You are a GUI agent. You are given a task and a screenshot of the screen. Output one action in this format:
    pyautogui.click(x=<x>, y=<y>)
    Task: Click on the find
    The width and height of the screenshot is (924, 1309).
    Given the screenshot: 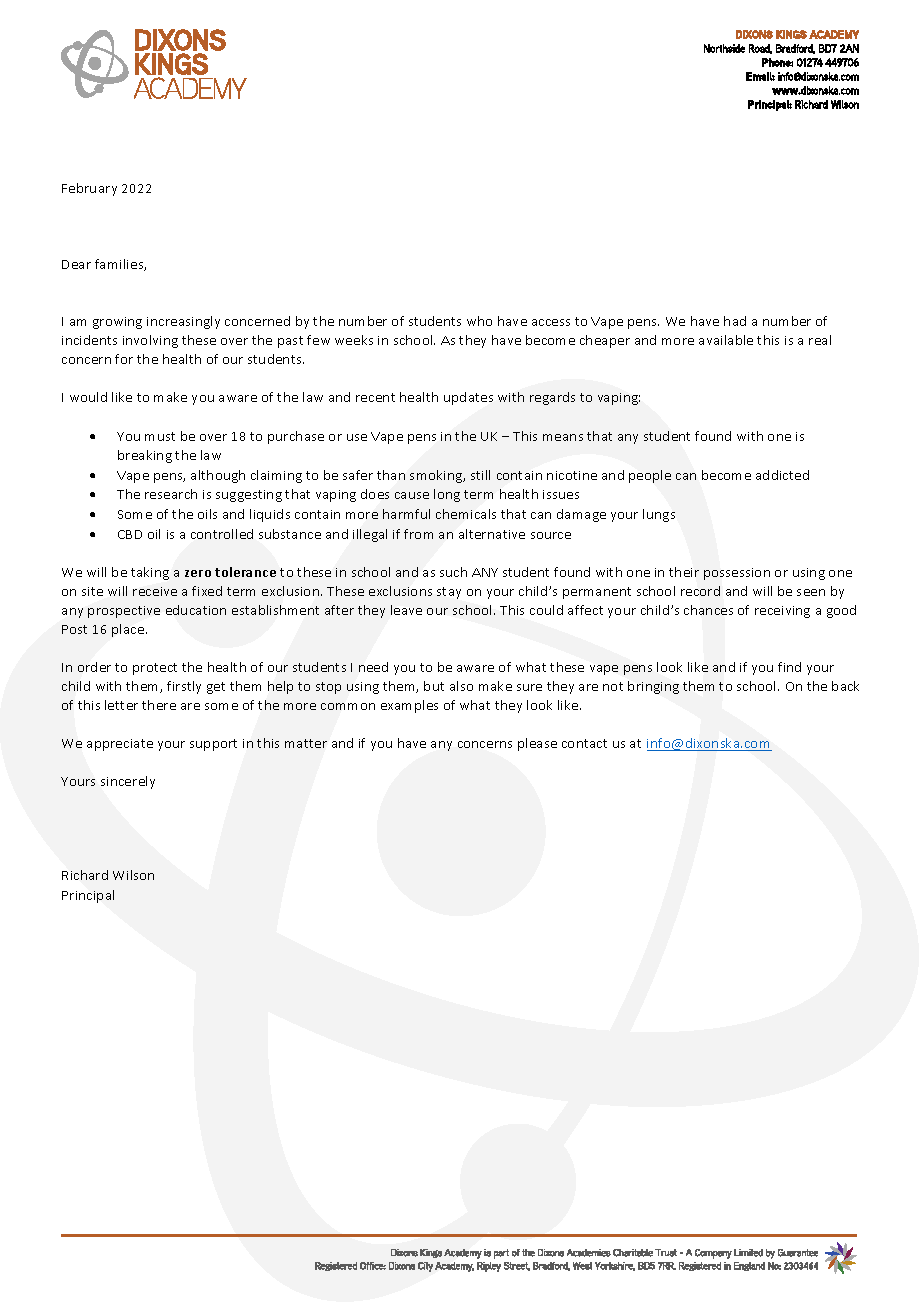 What is the action you would take?
    pyautogui.click(x=789, y=667)
